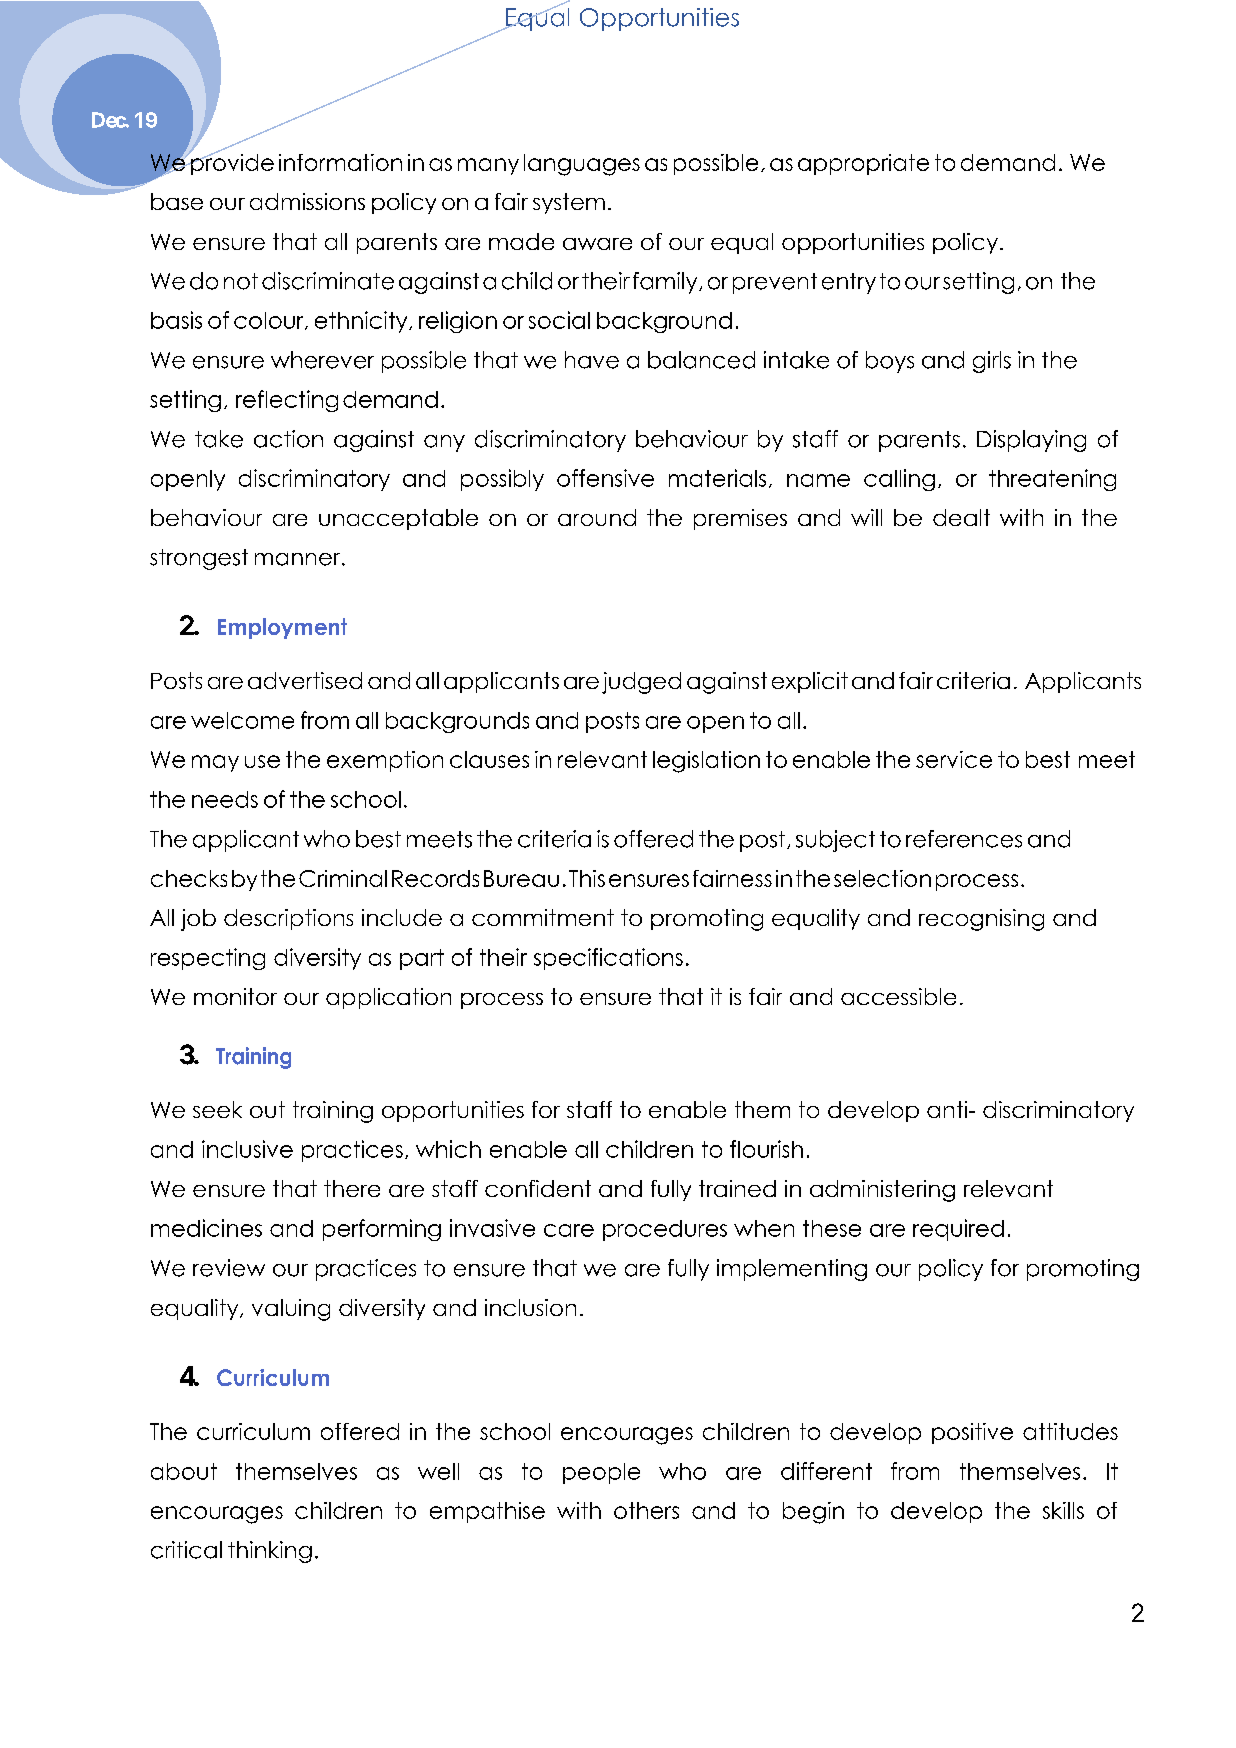 The width and height of the screenshot is (1236, 1748). What do you see at coordinates (646, 1510) in the screenshot?
I see `others` at bounding box center [646, 1510].
